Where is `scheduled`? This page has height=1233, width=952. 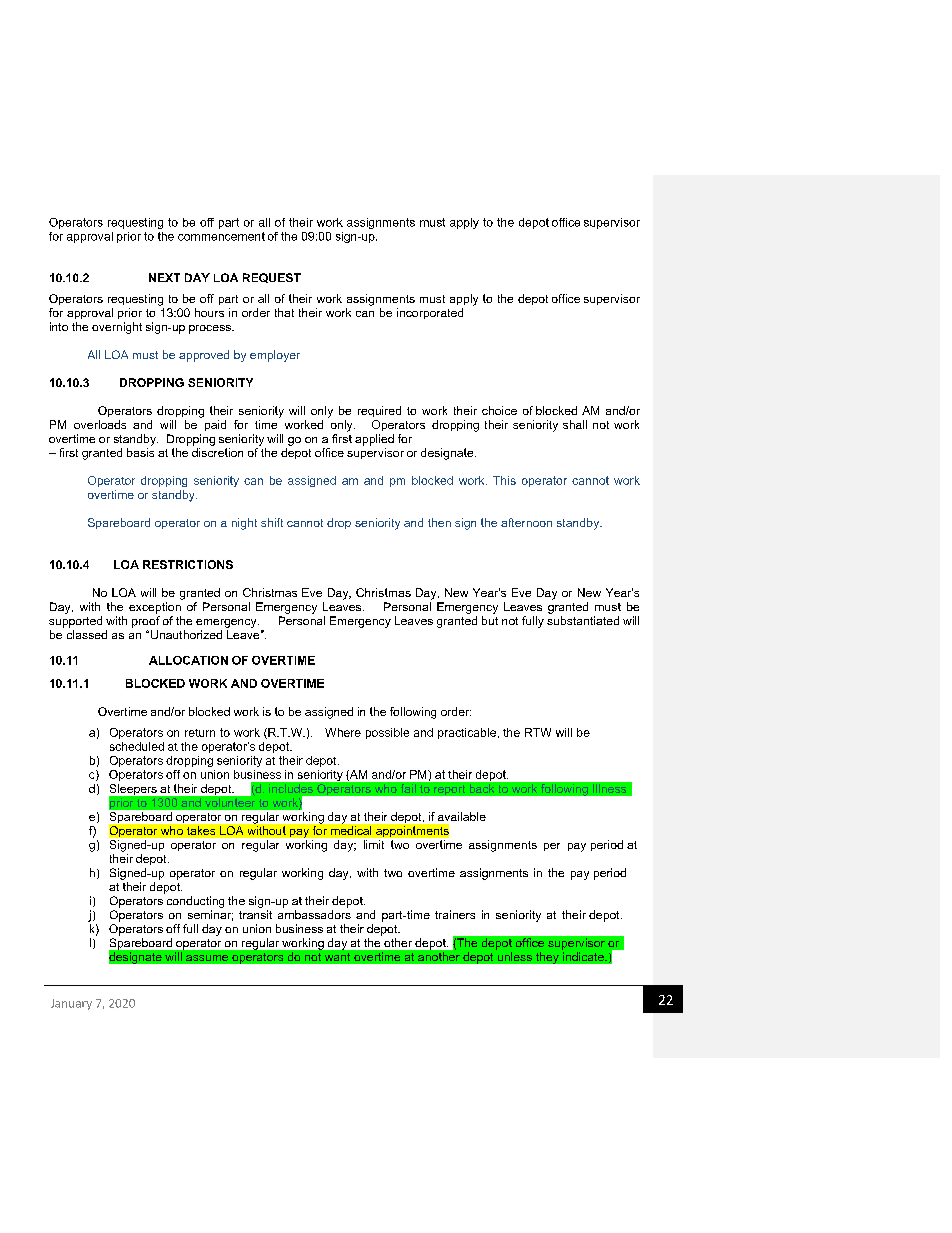
scheduled is located at coordinates (137, 746).
